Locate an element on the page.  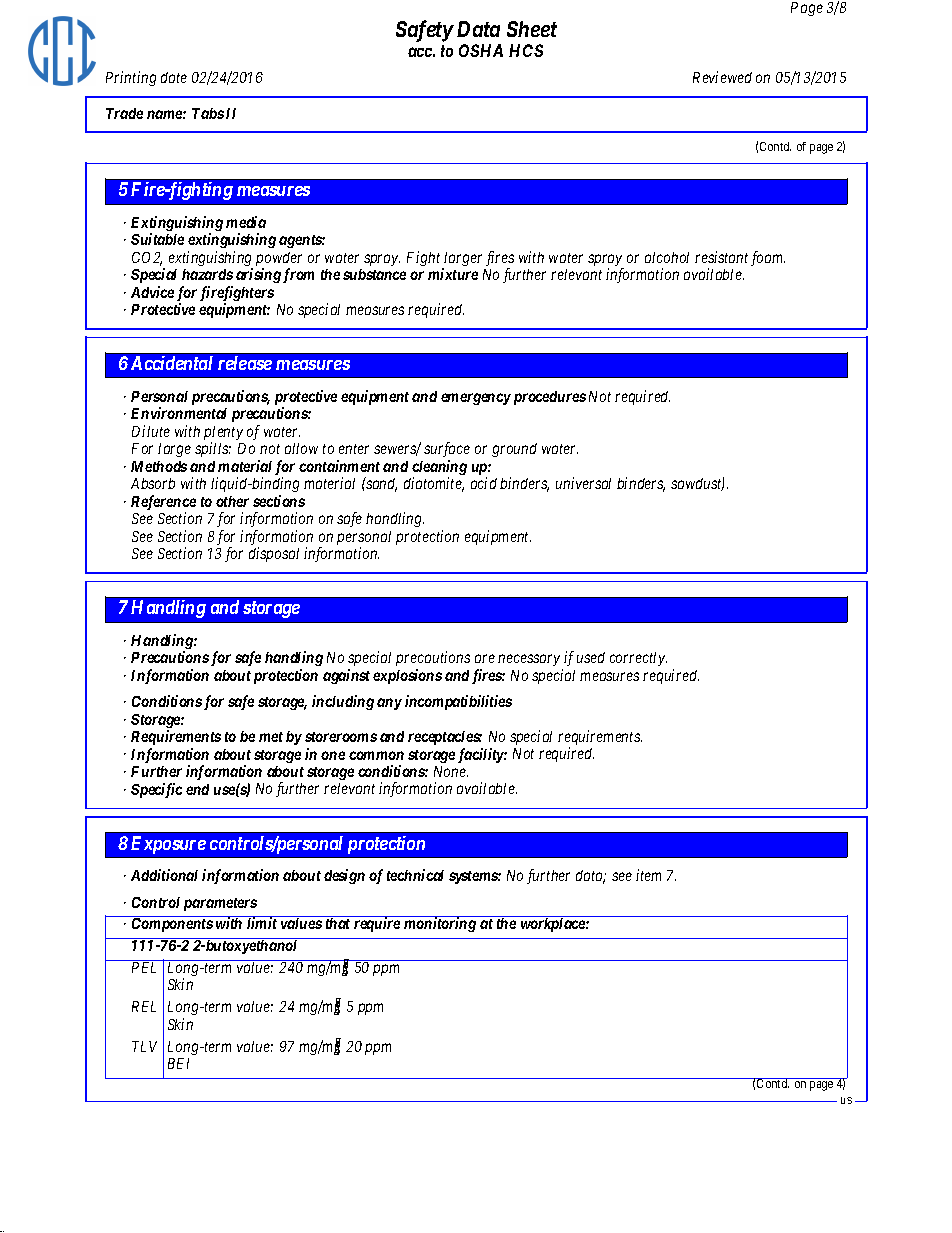
monitoring is located at coordinates (440, 924).
